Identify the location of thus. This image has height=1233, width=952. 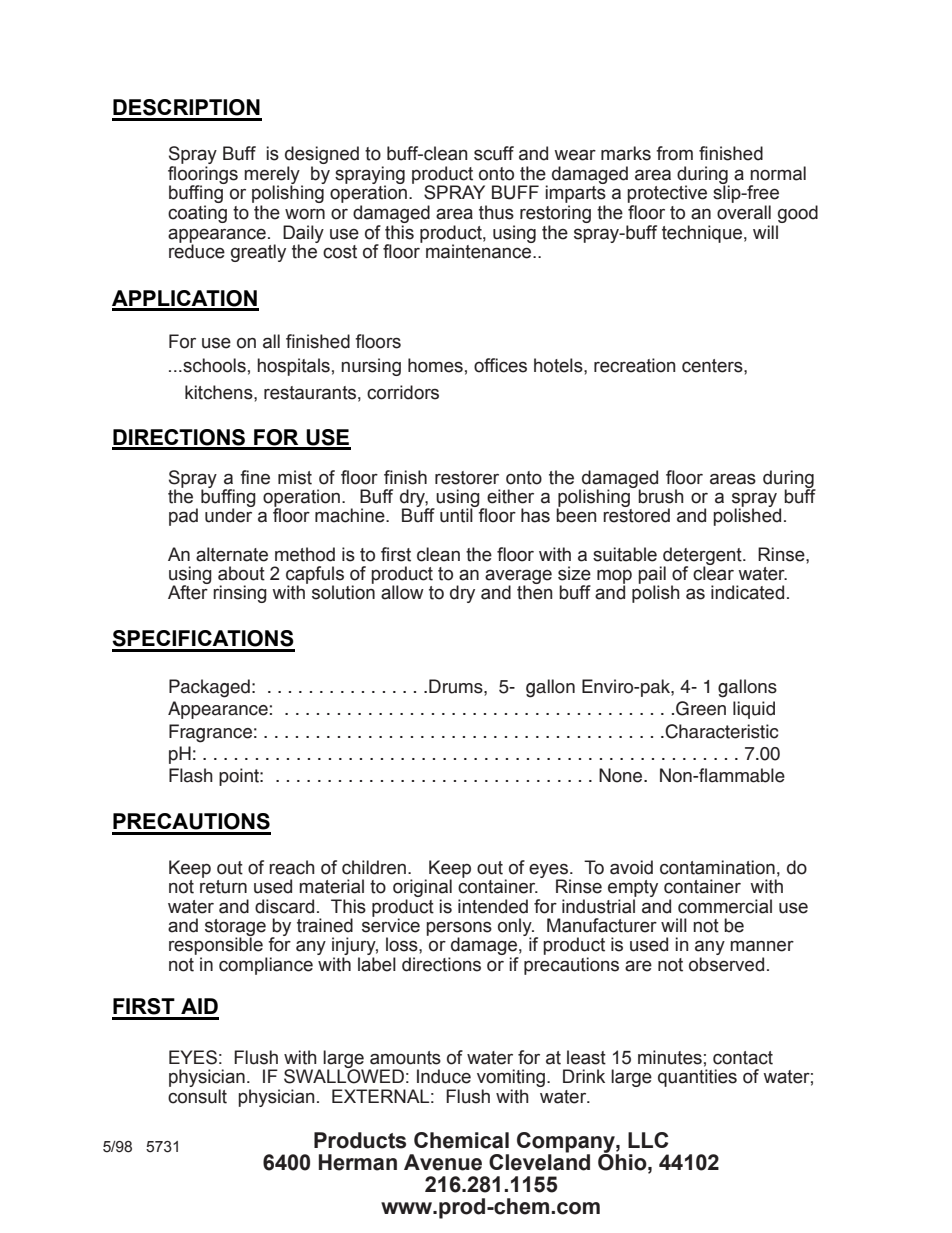
(496, 212).
